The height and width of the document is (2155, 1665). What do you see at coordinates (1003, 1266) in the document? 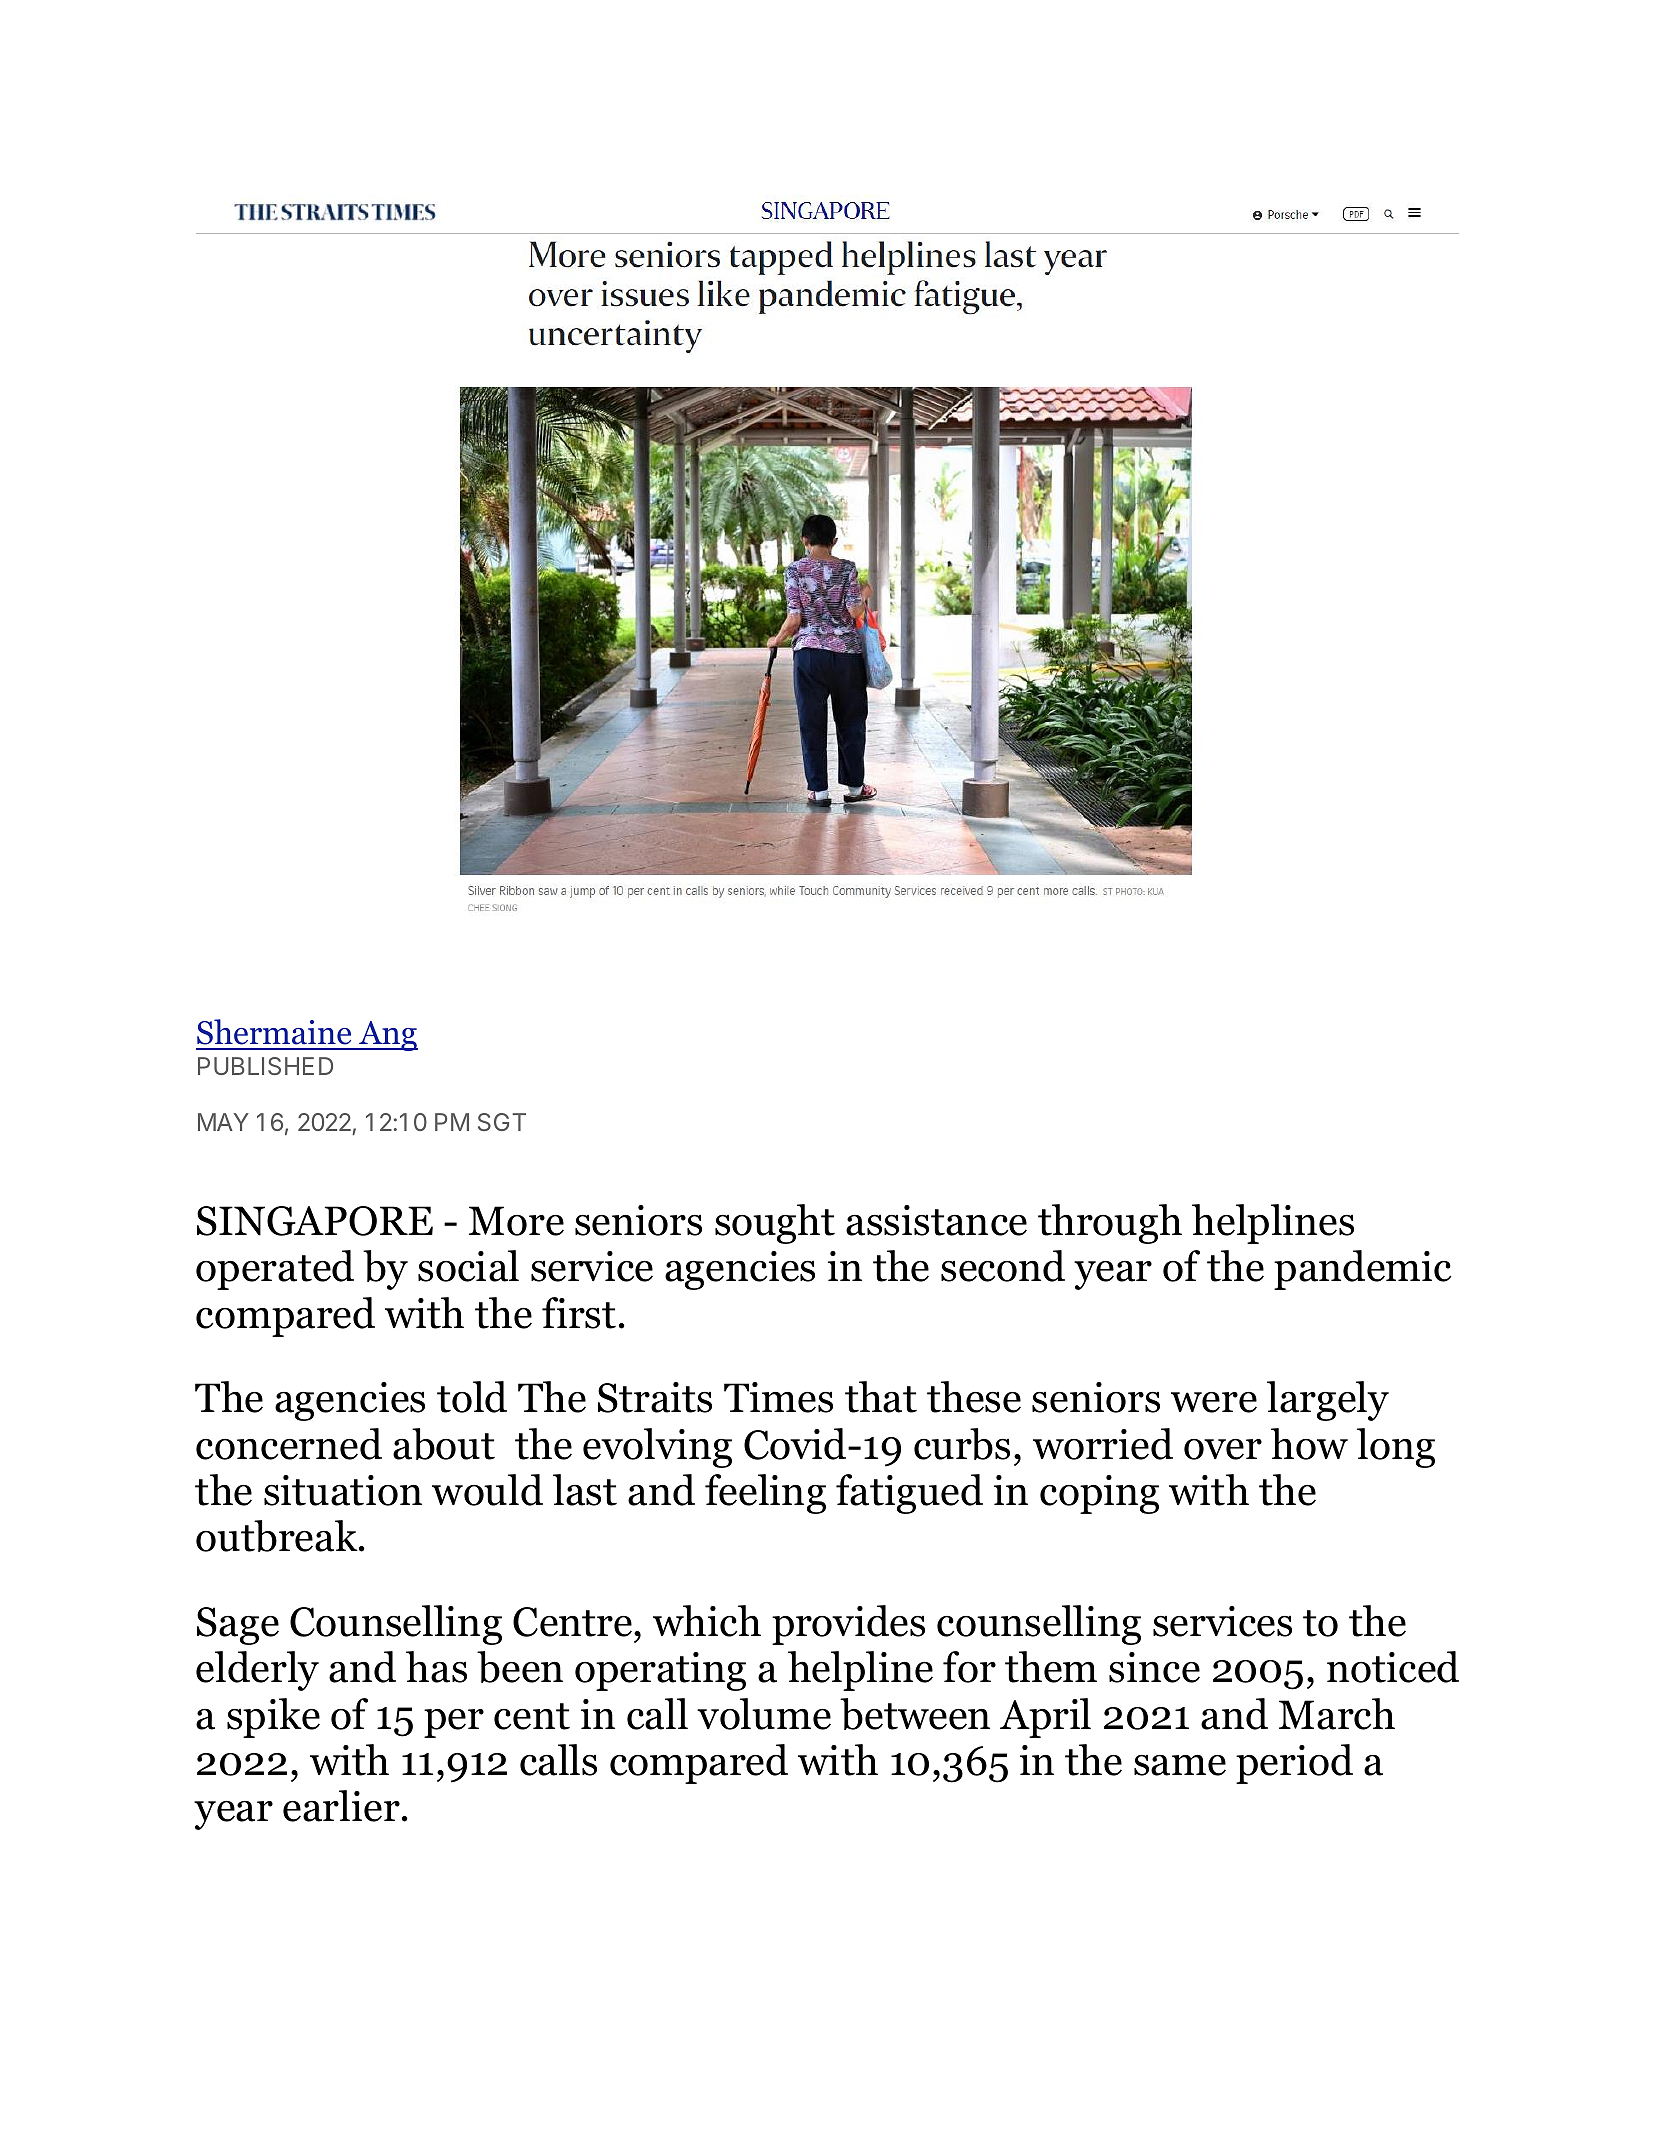
I see `second` at bounding box center [1003, 1266].
